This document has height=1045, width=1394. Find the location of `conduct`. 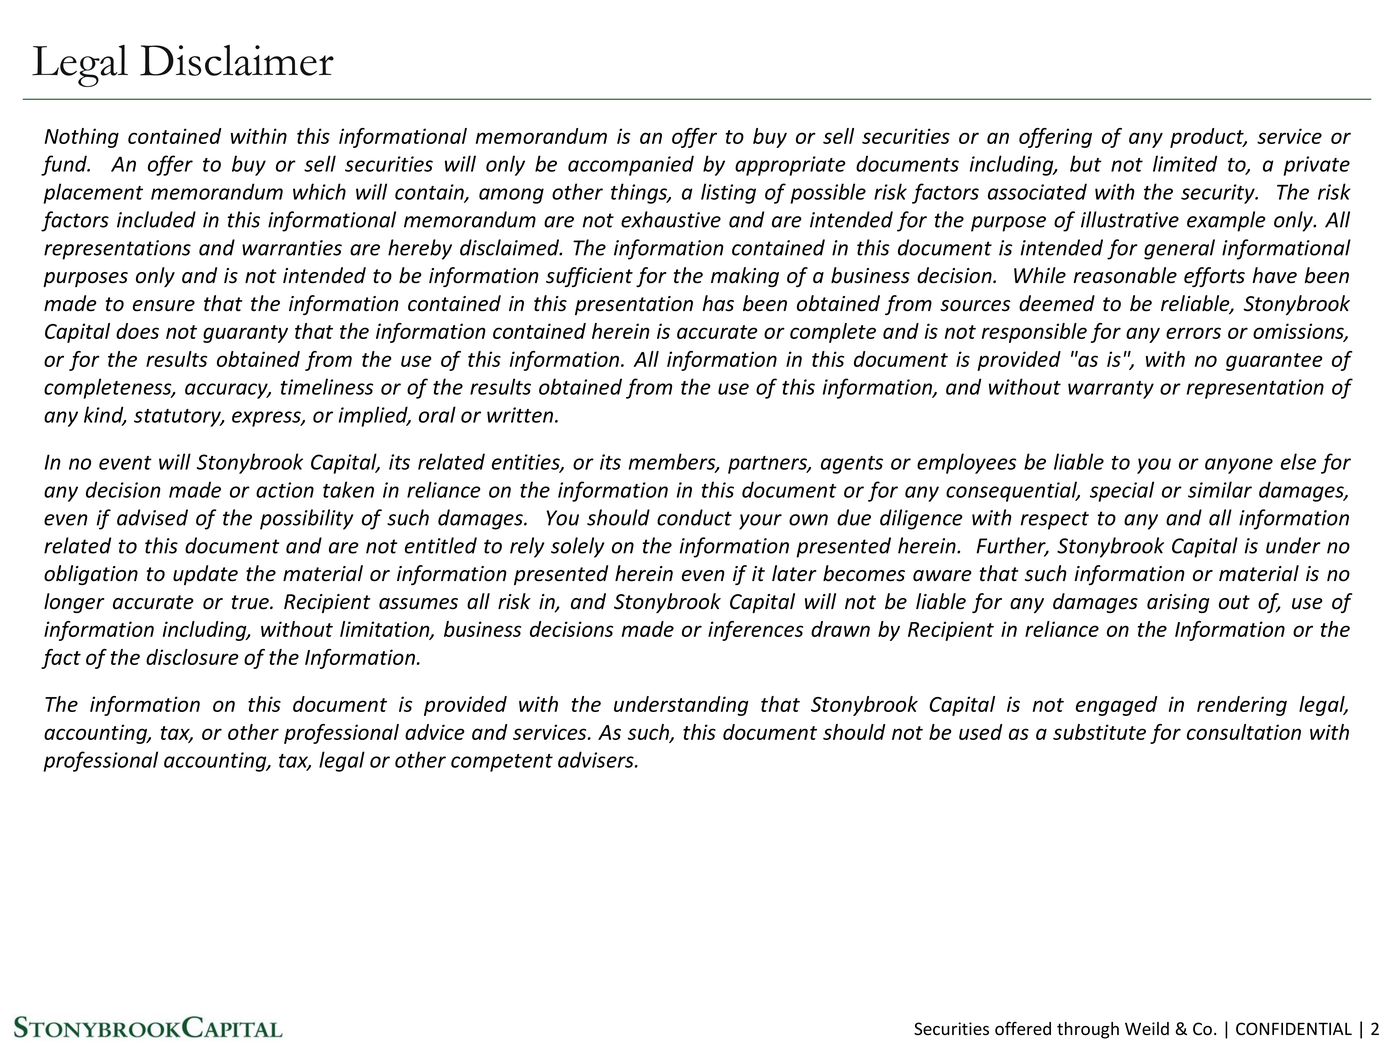

conduct is located at coordinates (694, 517).
